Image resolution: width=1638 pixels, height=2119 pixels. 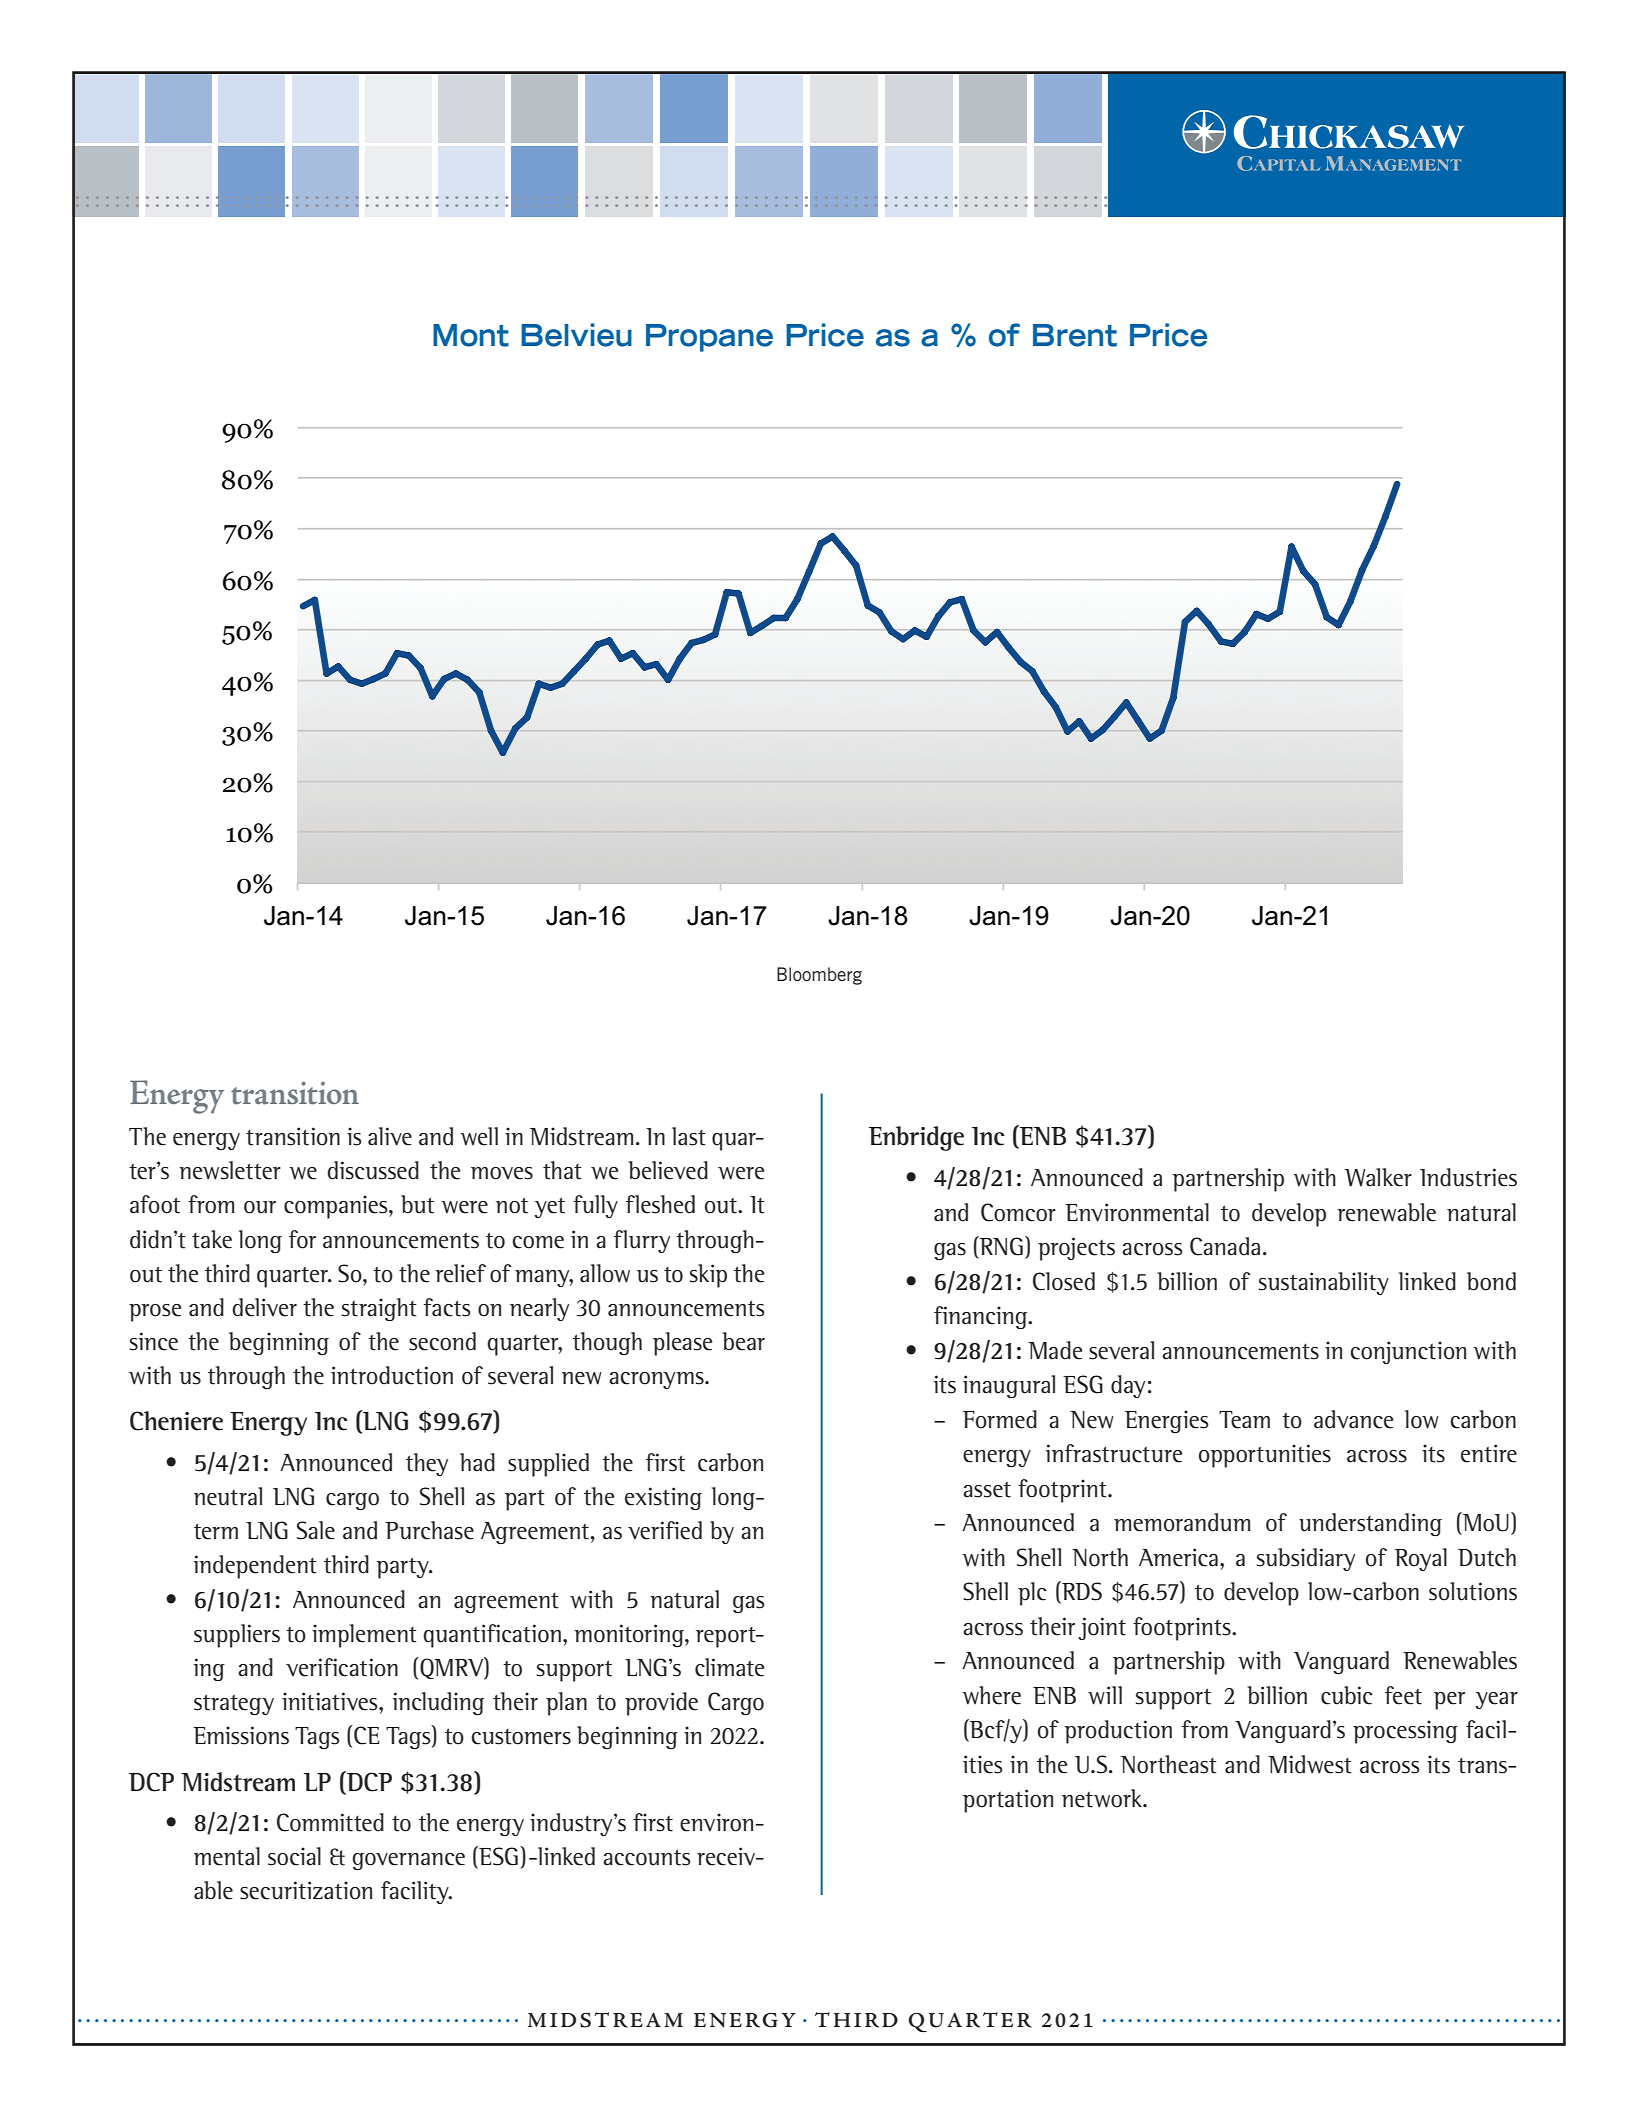 I want to click on accounts, so click(x=647, y=1857).
